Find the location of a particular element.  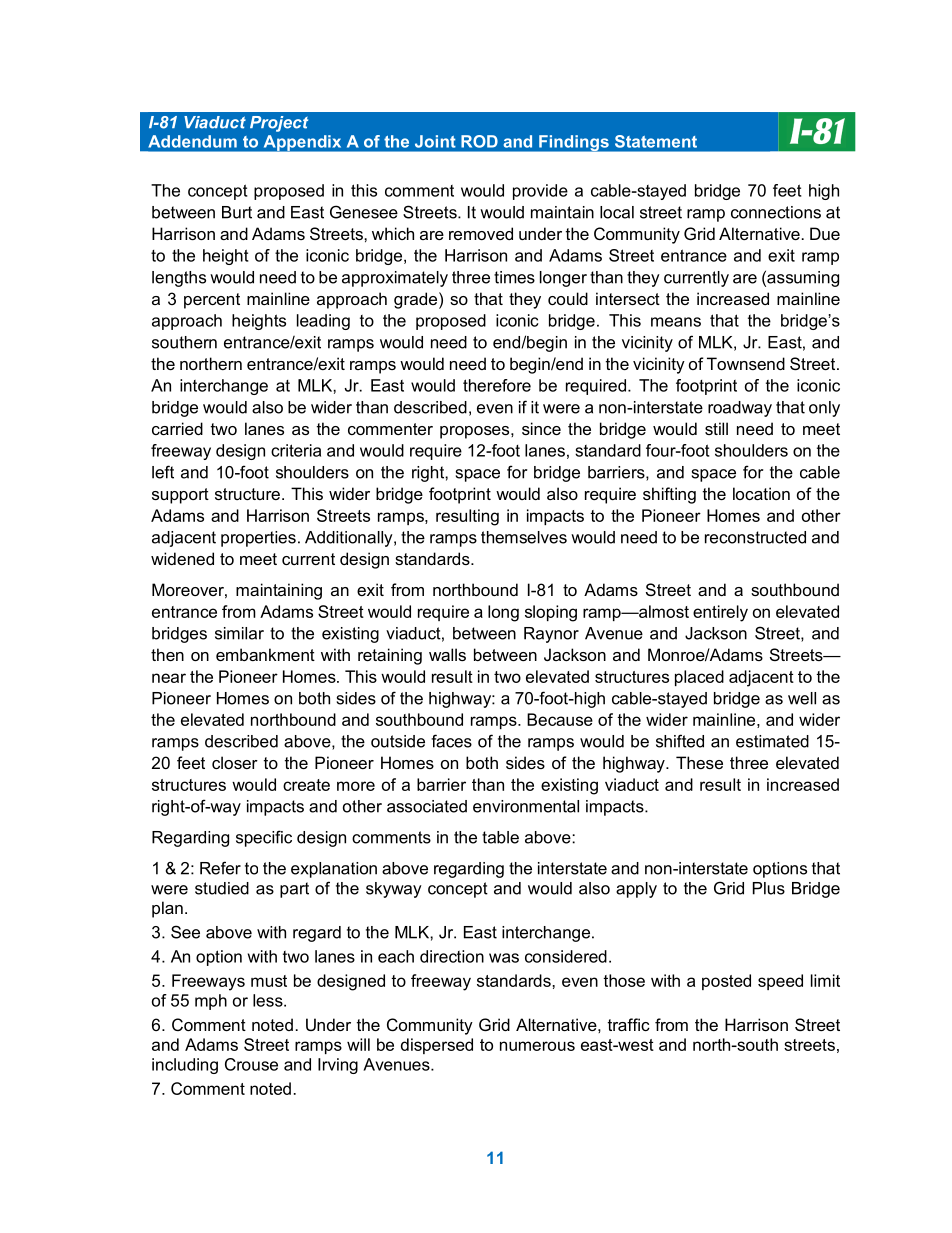

entirely is located at coordinates (720, 613).
